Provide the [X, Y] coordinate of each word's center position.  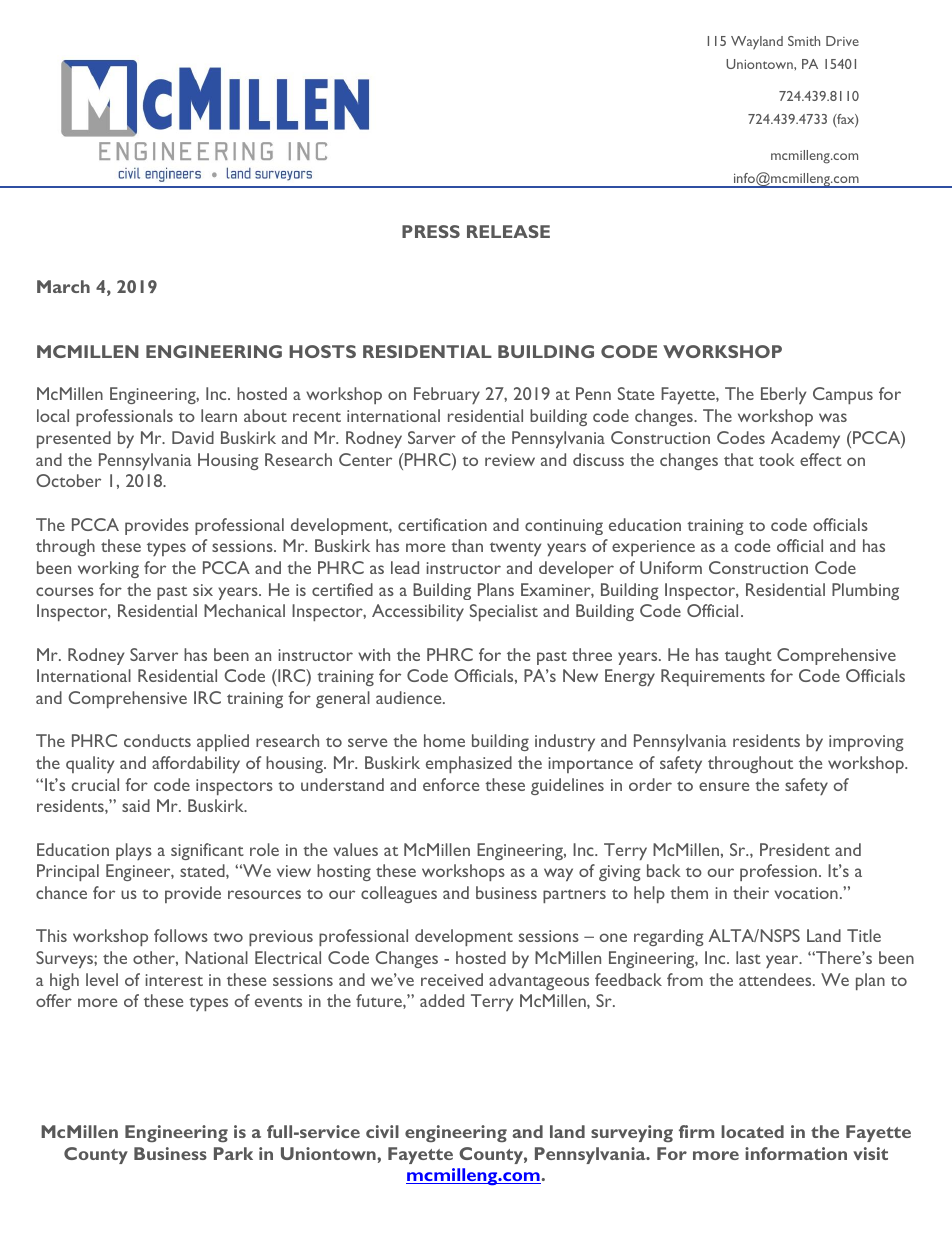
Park [233, 1153]
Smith [804, 41]
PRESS [431, 231]
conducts [157, 740]
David [193, 437]
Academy [805, 439]
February [447, 395]
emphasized [469, 764]
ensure [724, 786]
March [63, 286]
